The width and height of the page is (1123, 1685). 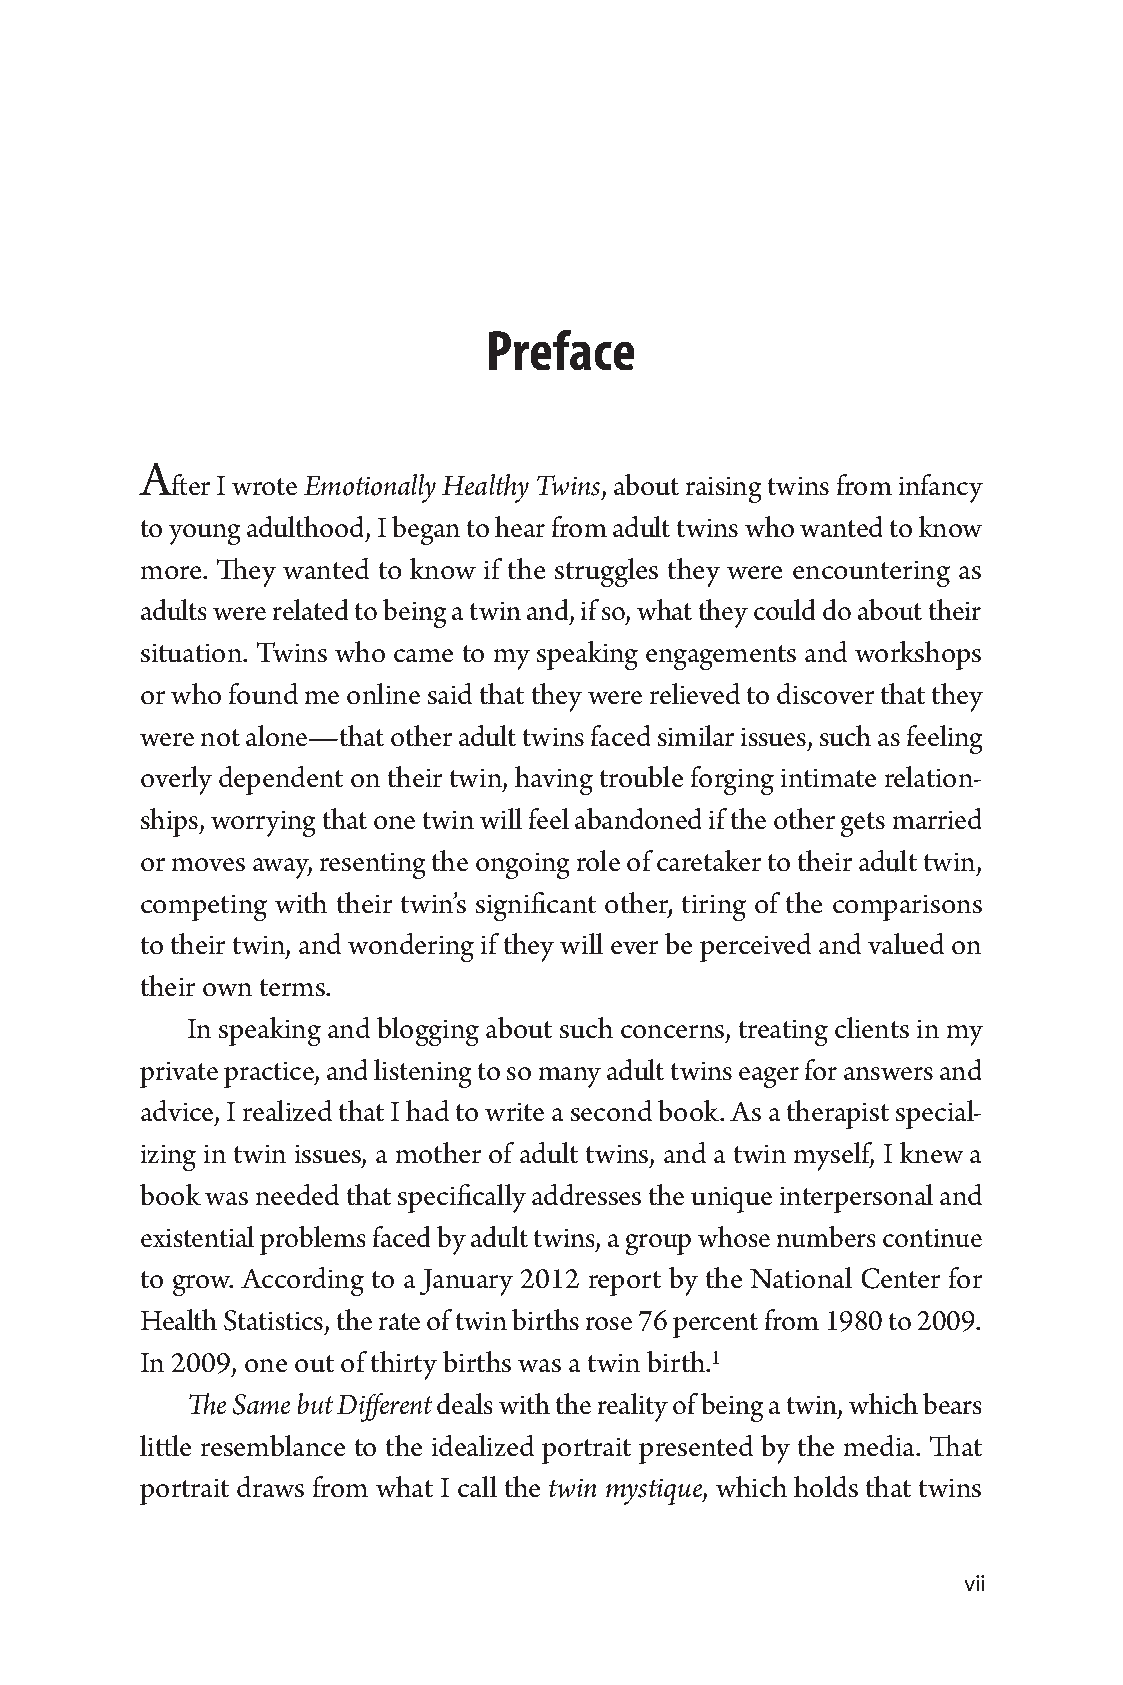 What do you see at coordinates (264, 486) in the page?
I see `wrote` at bounding box center [264, 486].
